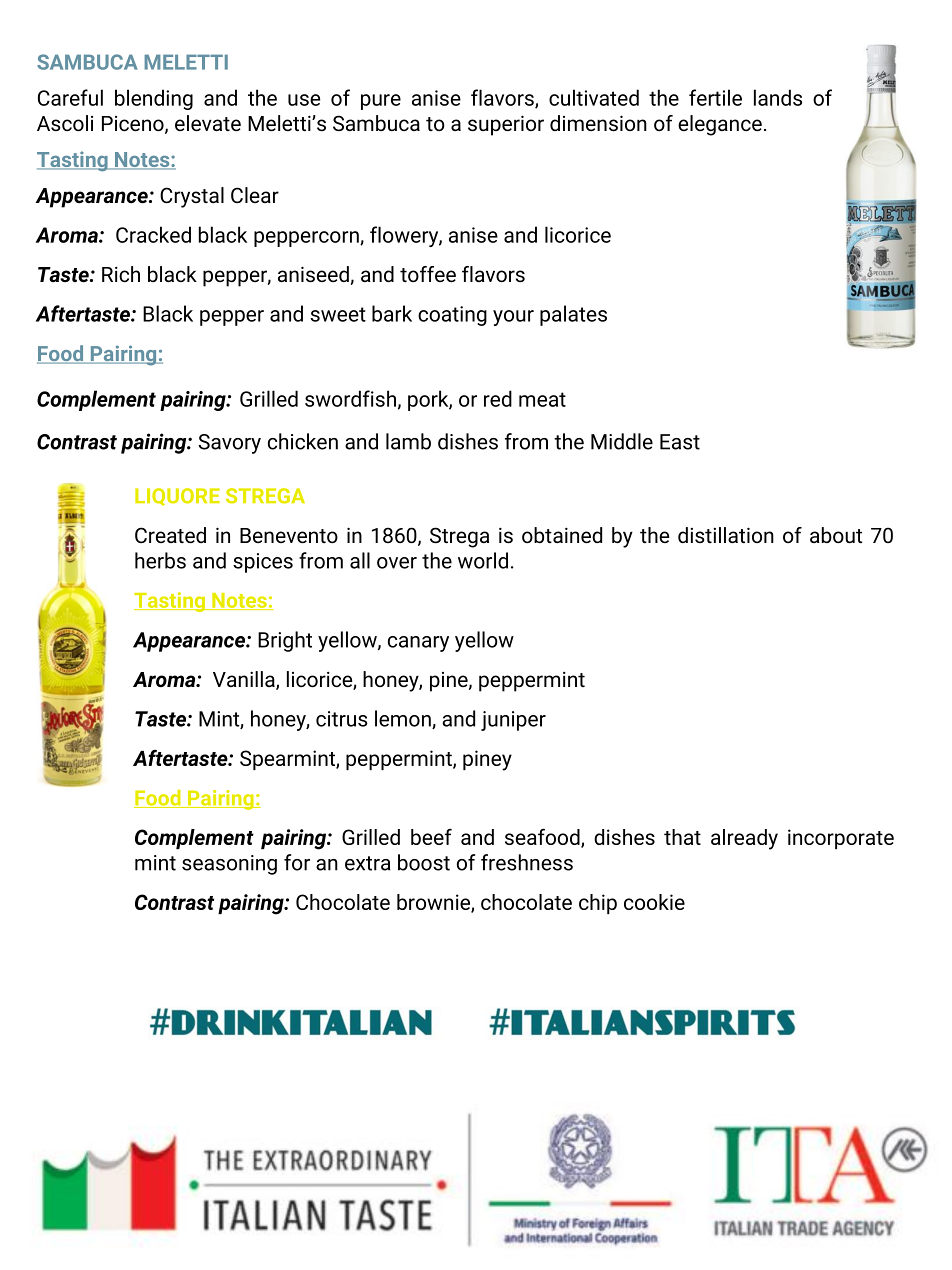 This document has height=1270, width=952. I want to click on blending, so click(154, 99).
